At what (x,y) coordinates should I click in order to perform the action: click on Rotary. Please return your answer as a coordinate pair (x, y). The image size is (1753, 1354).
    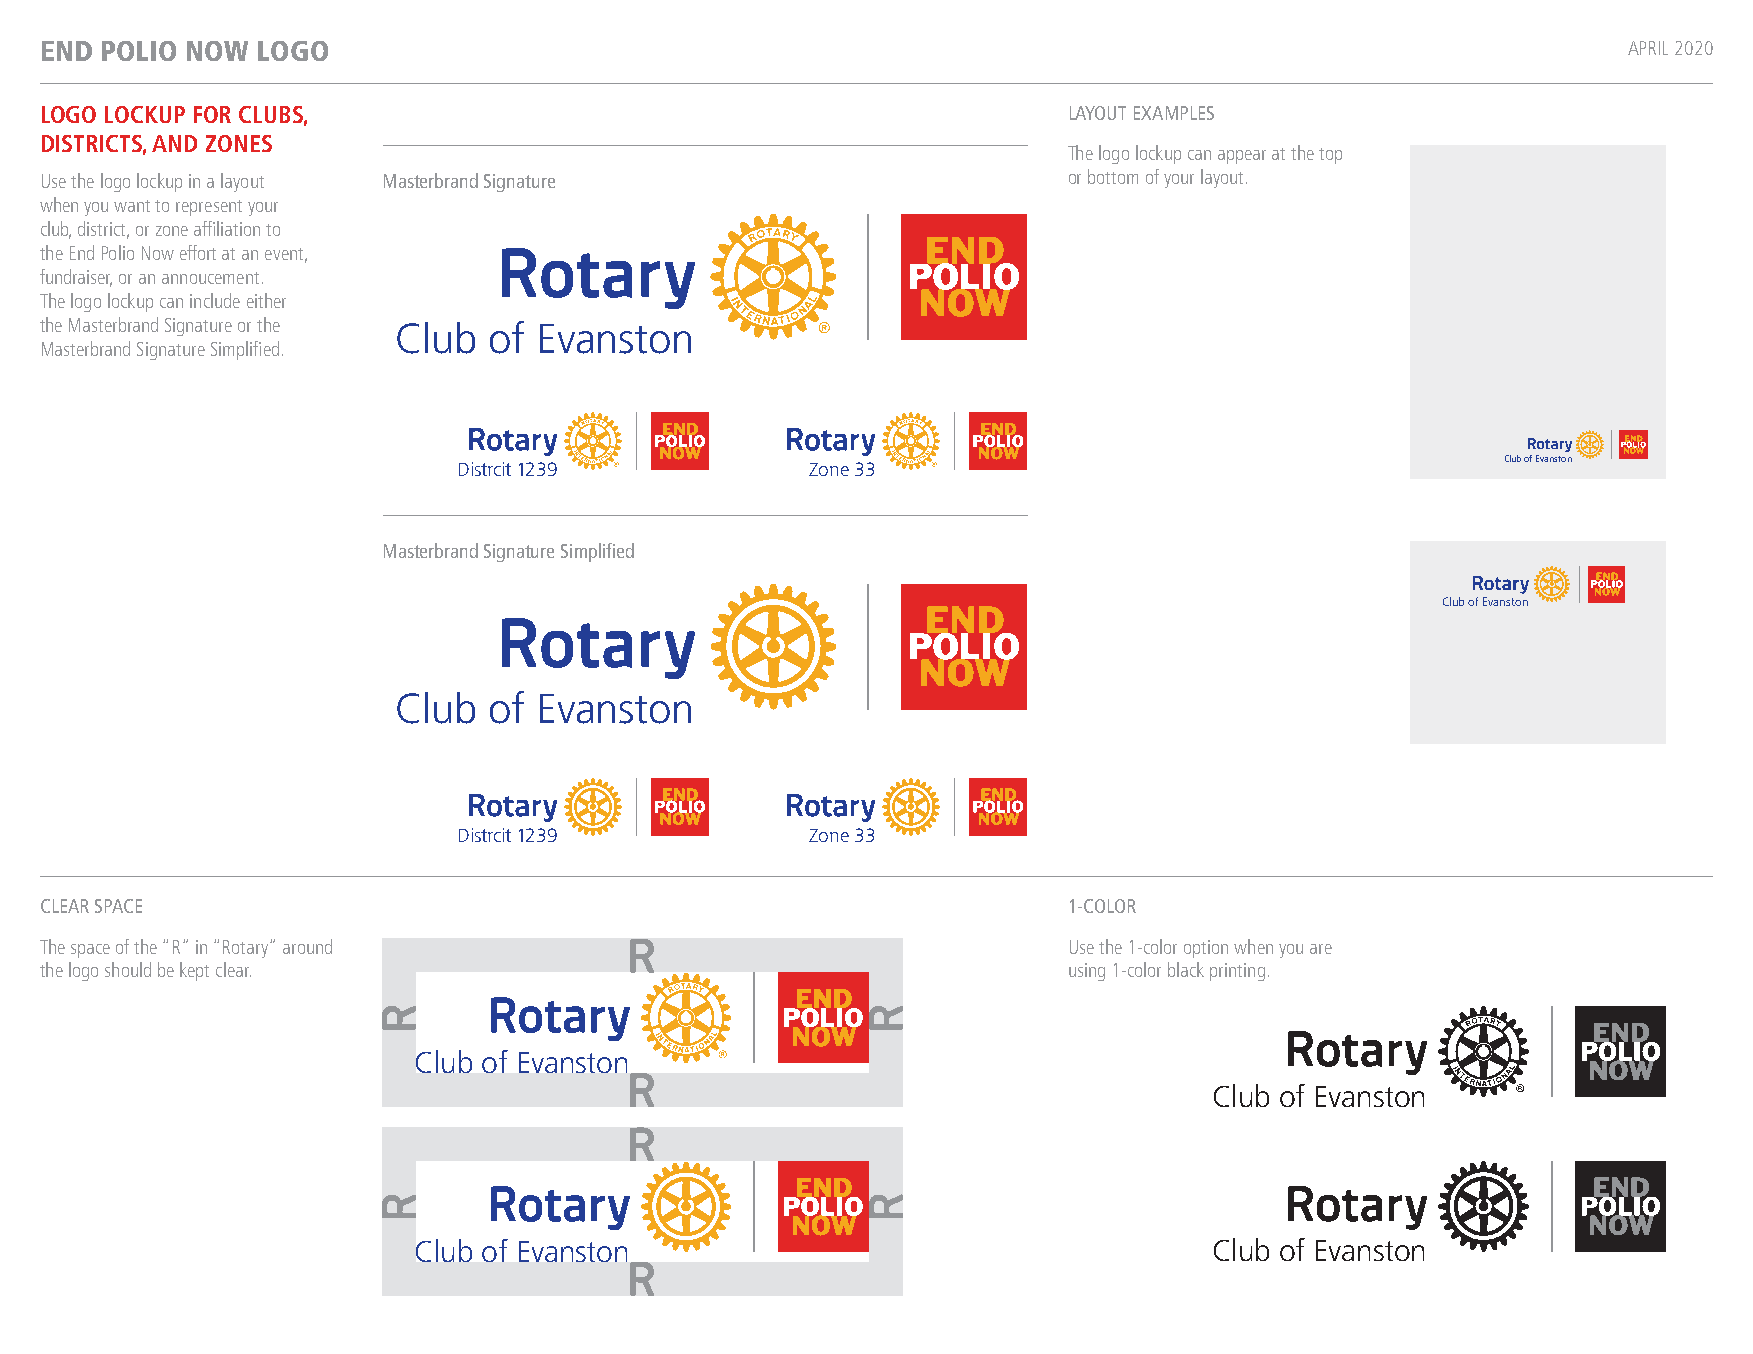
    Looking at the image, I should click on (247, 949).
